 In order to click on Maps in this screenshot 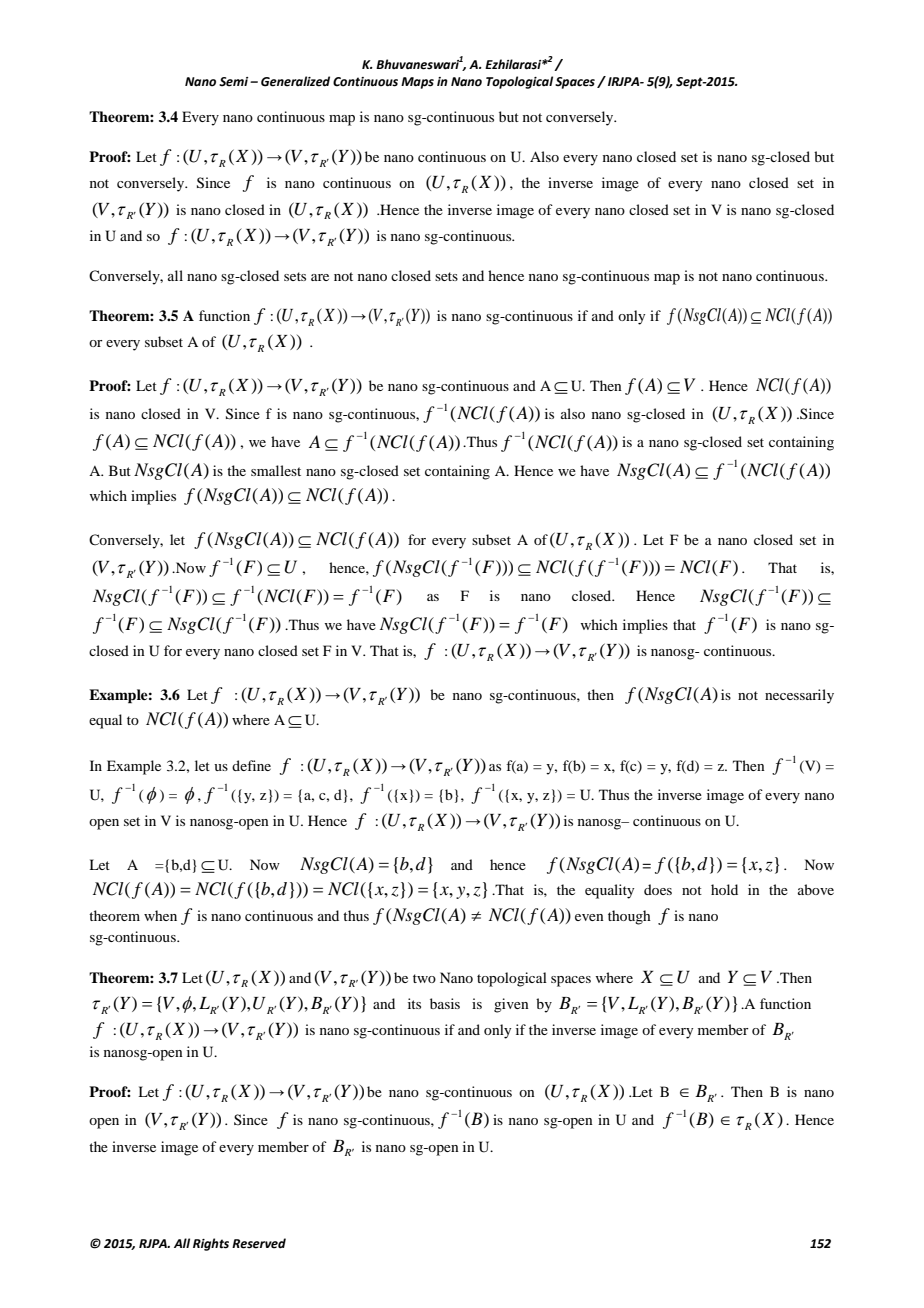, I will do `click(417, 83)`.
